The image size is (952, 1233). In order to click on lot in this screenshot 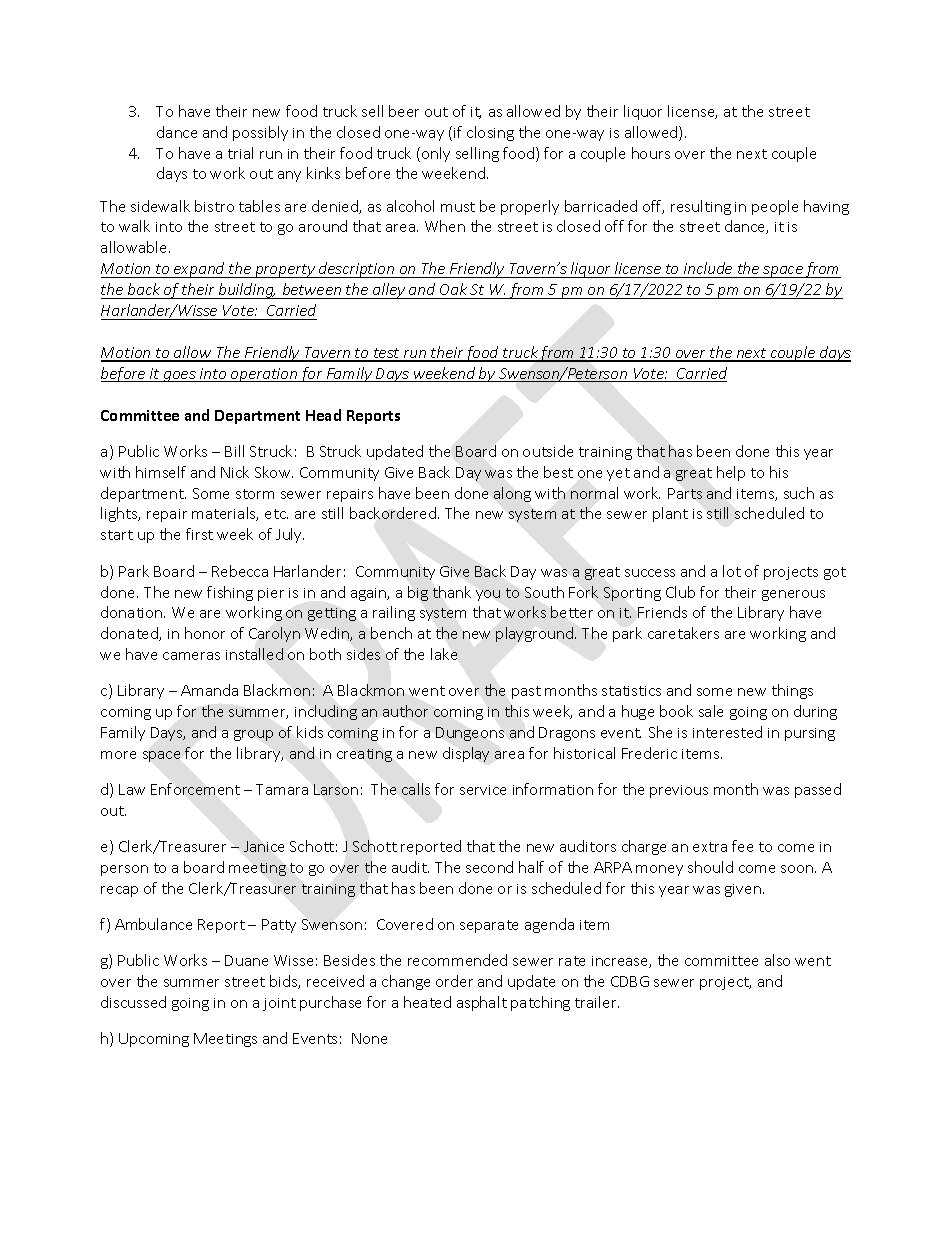, I will do `click(732, 571)`.
